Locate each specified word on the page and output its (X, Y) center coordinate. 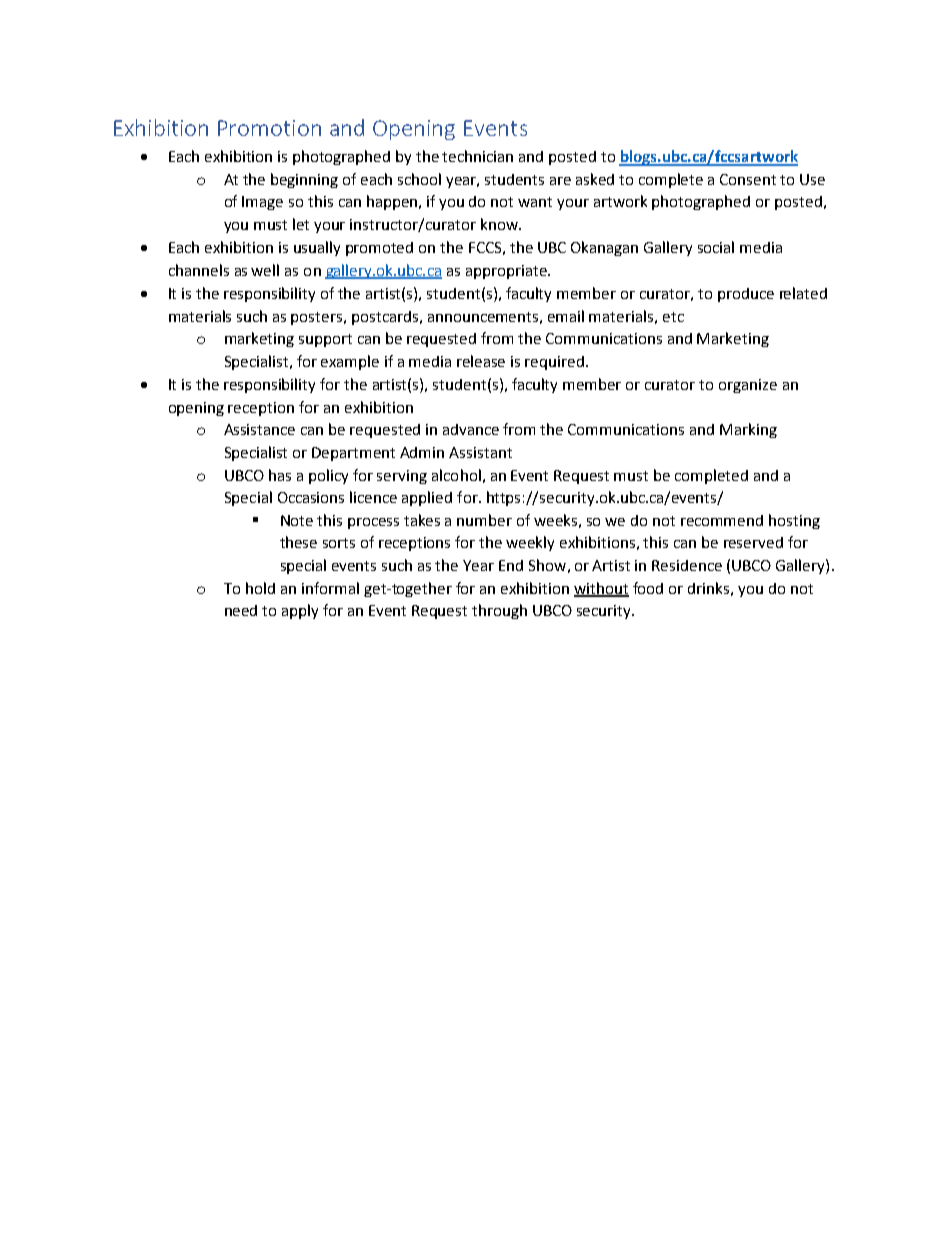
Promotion (269, 128)
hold (260, 588)
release (481, 361)
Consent (748, 179)
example (350, 362)
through (499, 611)
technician (477, 156)
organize (748, 386)
